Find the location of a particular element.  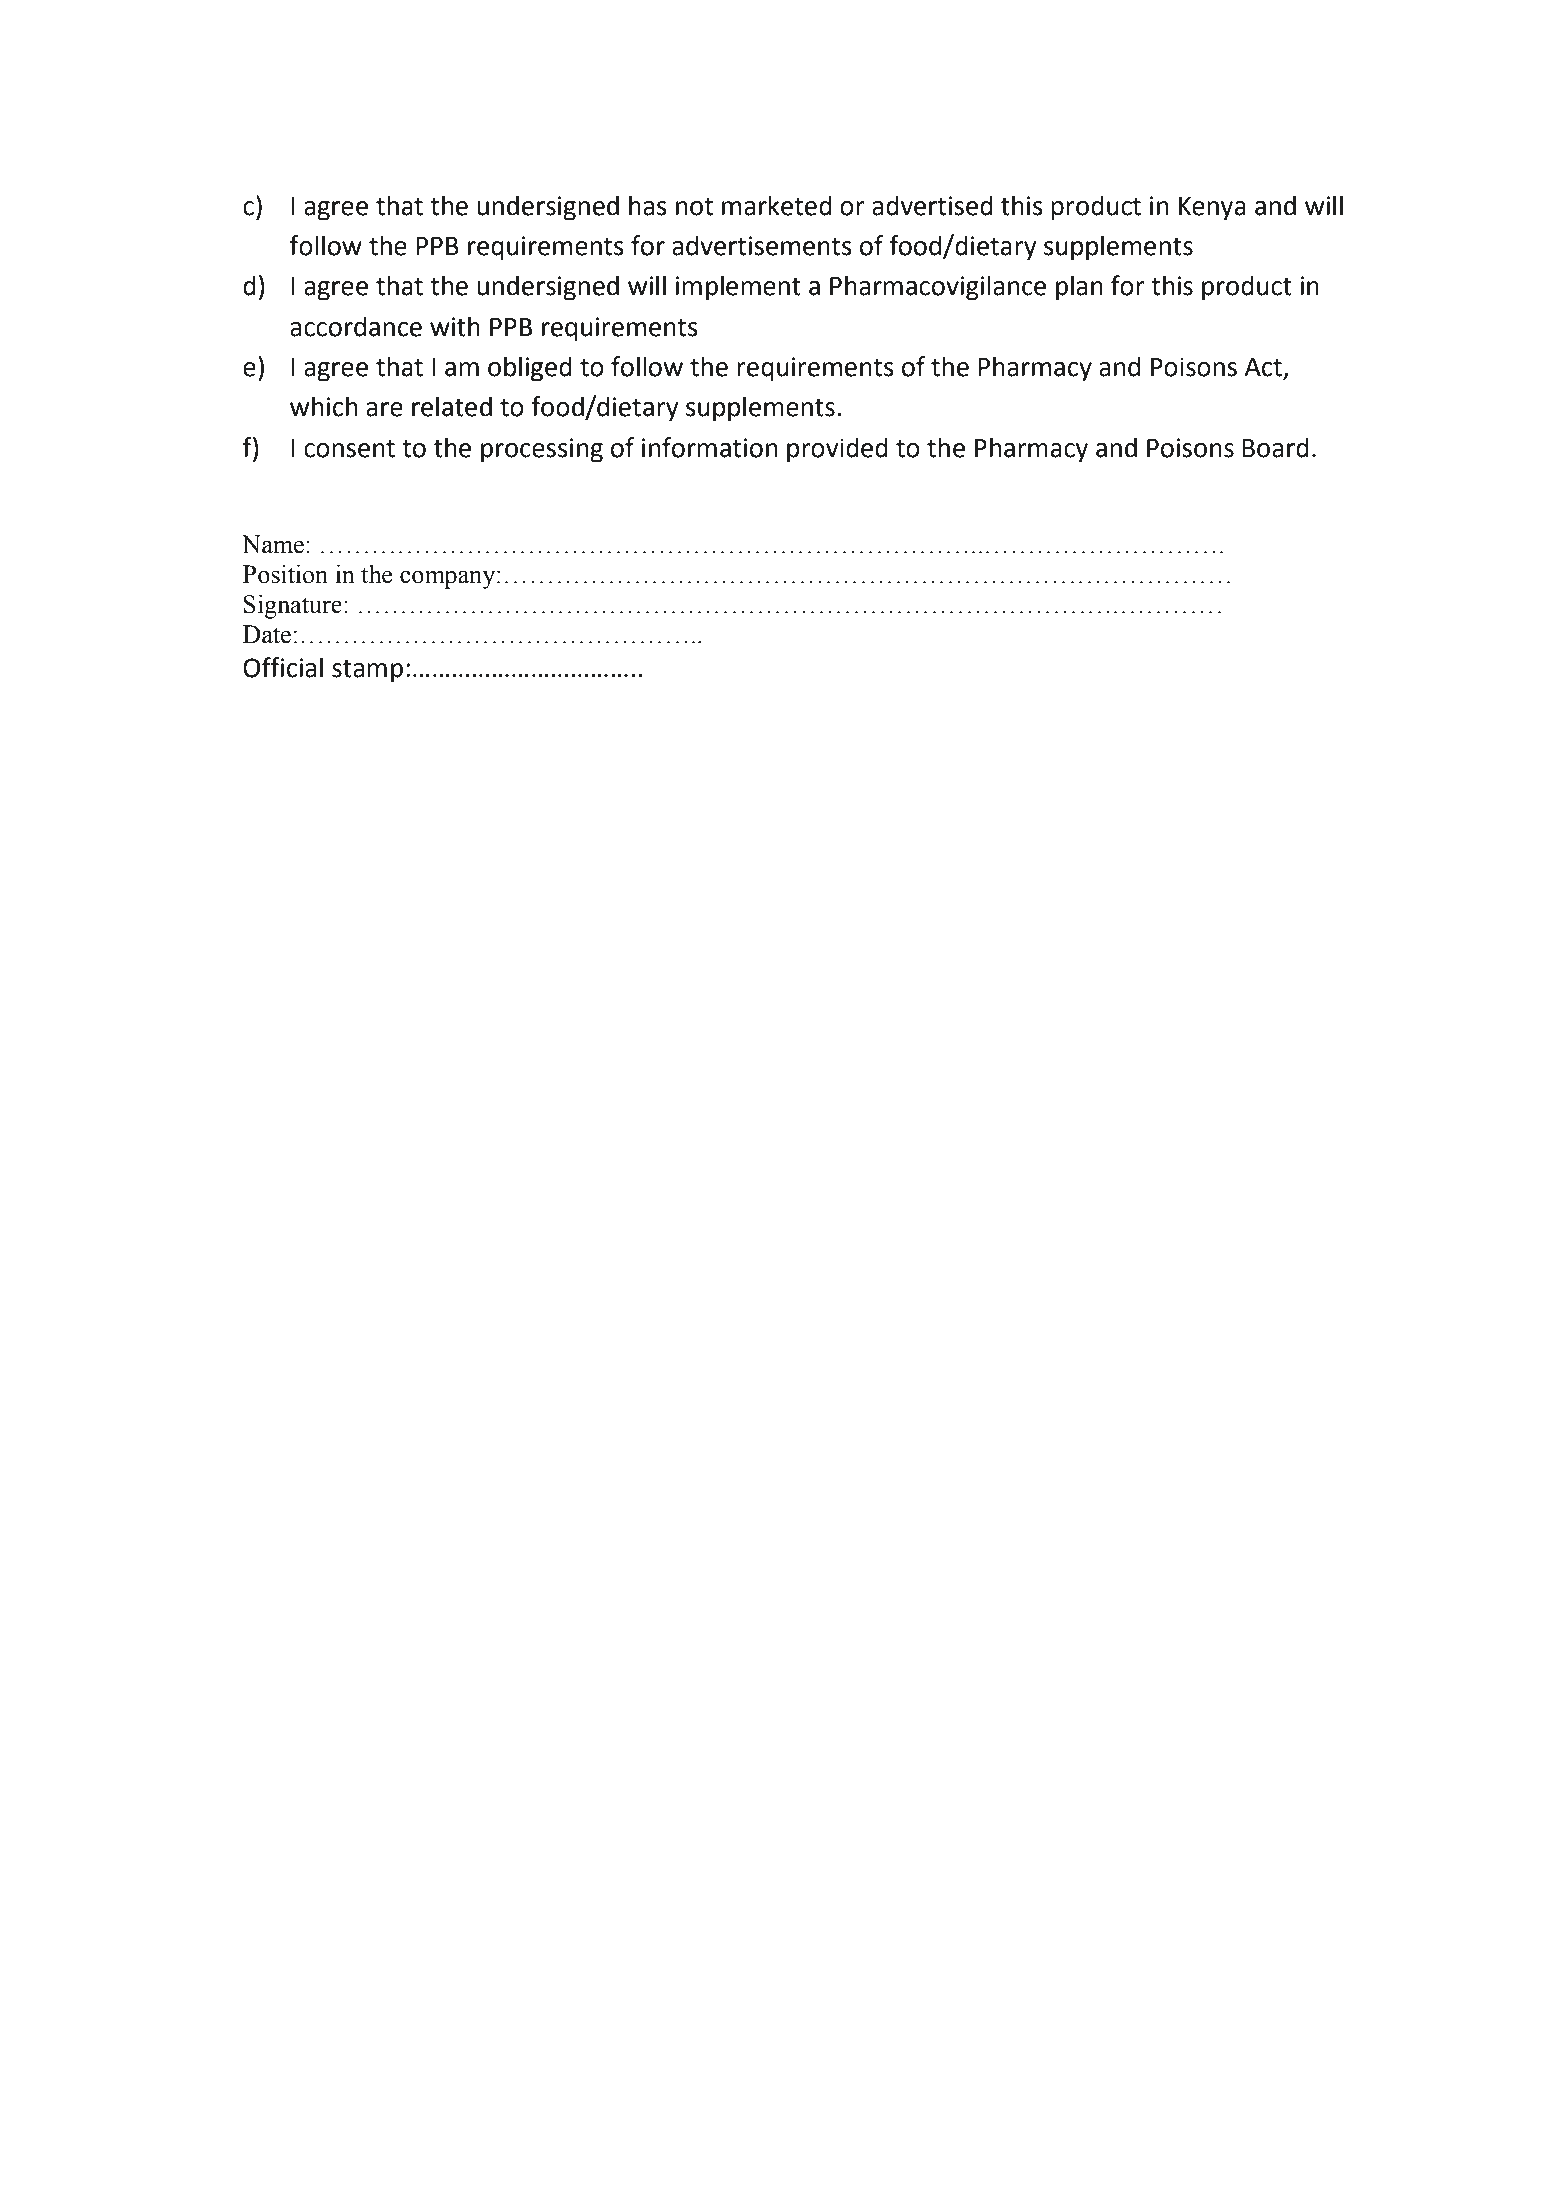

marketed is located at coordinates (777, 205).
